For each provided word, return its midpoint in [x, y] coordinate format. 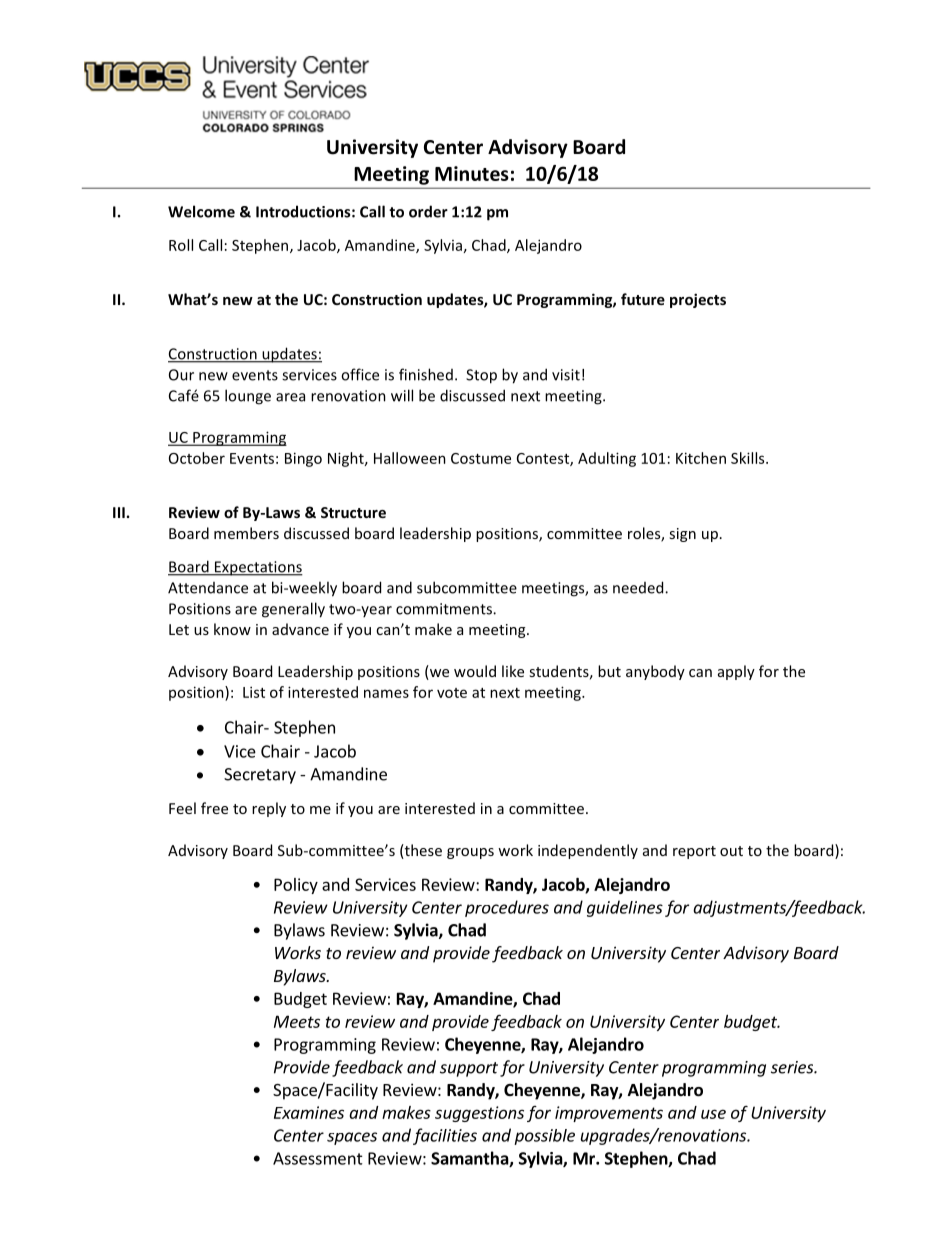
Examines [309, 1112]
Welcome [201, 211]
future [643, 299]
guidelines [625, 908]
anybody [655, 672]
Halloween [410, 458]
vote [452, 693]
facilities [445, 1136]
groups [470, 853]
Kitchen [701, 458]
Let [179, 629]
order [428, 211]
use [713, 1114]
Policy [296, 886]
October [197, 458]
